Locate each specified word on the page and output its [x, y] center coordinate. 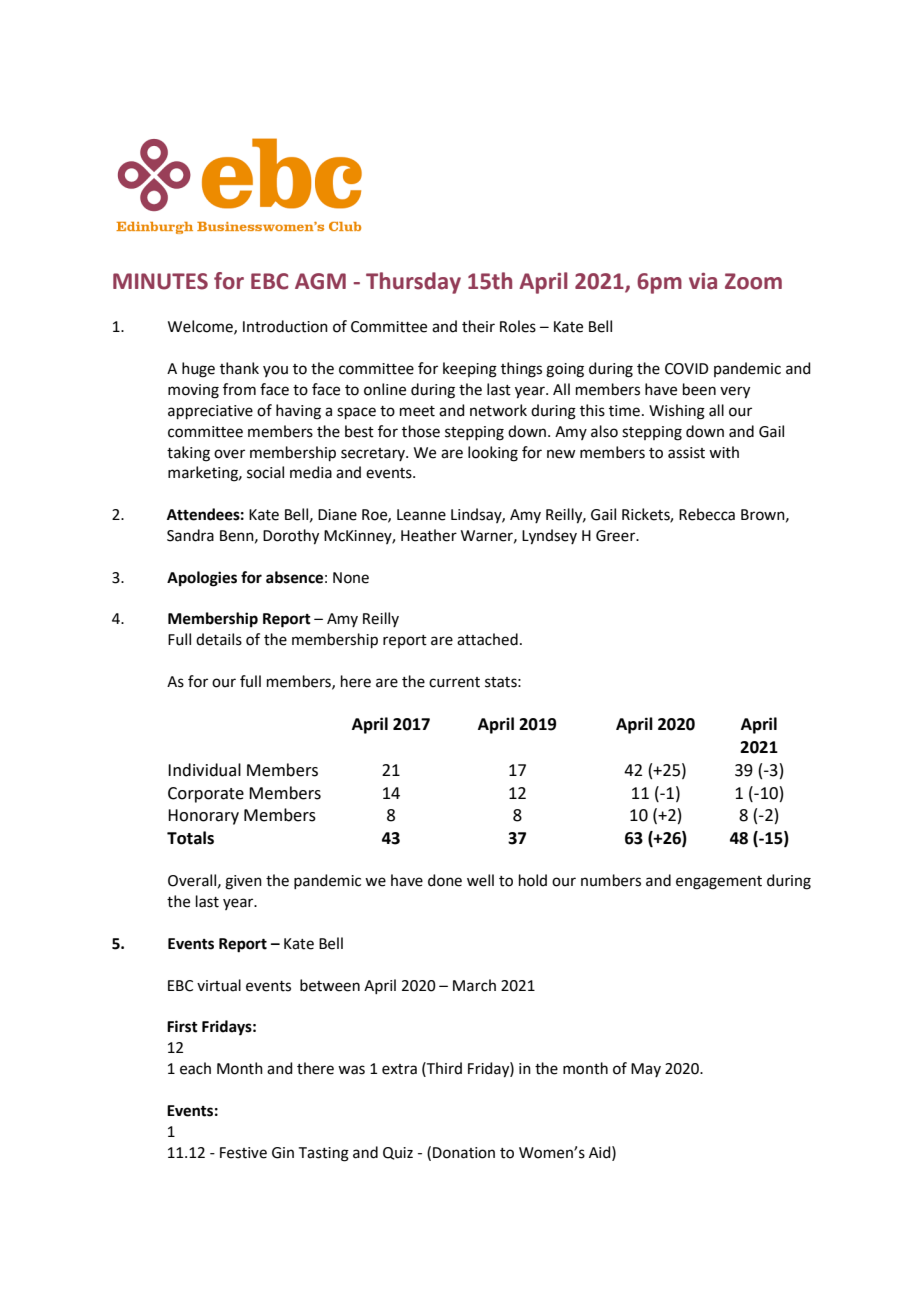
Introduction [285, 326]
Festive [243, 1153]
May [646, 1070]
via [703, 281]
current [454, 682]
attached [487, 639]
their [478, 326]
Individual [204, 770]
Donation [464, 1153]
